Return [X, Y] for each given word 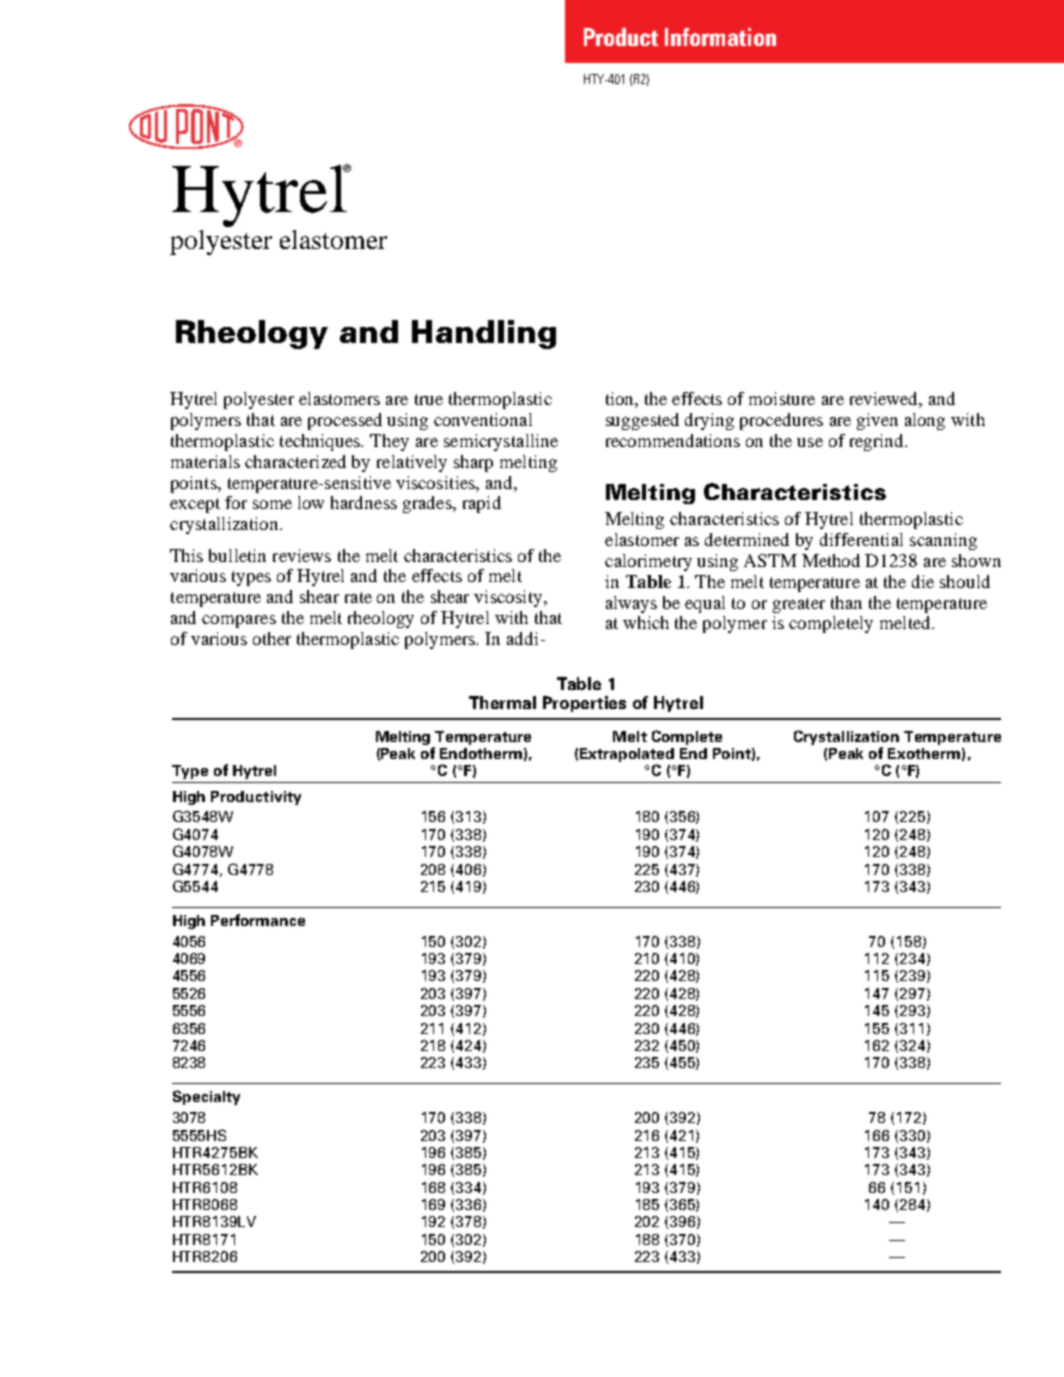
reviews [302, 555]
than [846, 602]
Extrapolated [627, 755]
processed [345, 421]
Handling [484, 334]
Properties [584, 704]
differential [861, 539]
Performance [258, 920]
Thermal [502, 702]
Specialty [206, 1097]
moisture [782, 398]
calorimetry [648, 562]
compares [239, 621]
